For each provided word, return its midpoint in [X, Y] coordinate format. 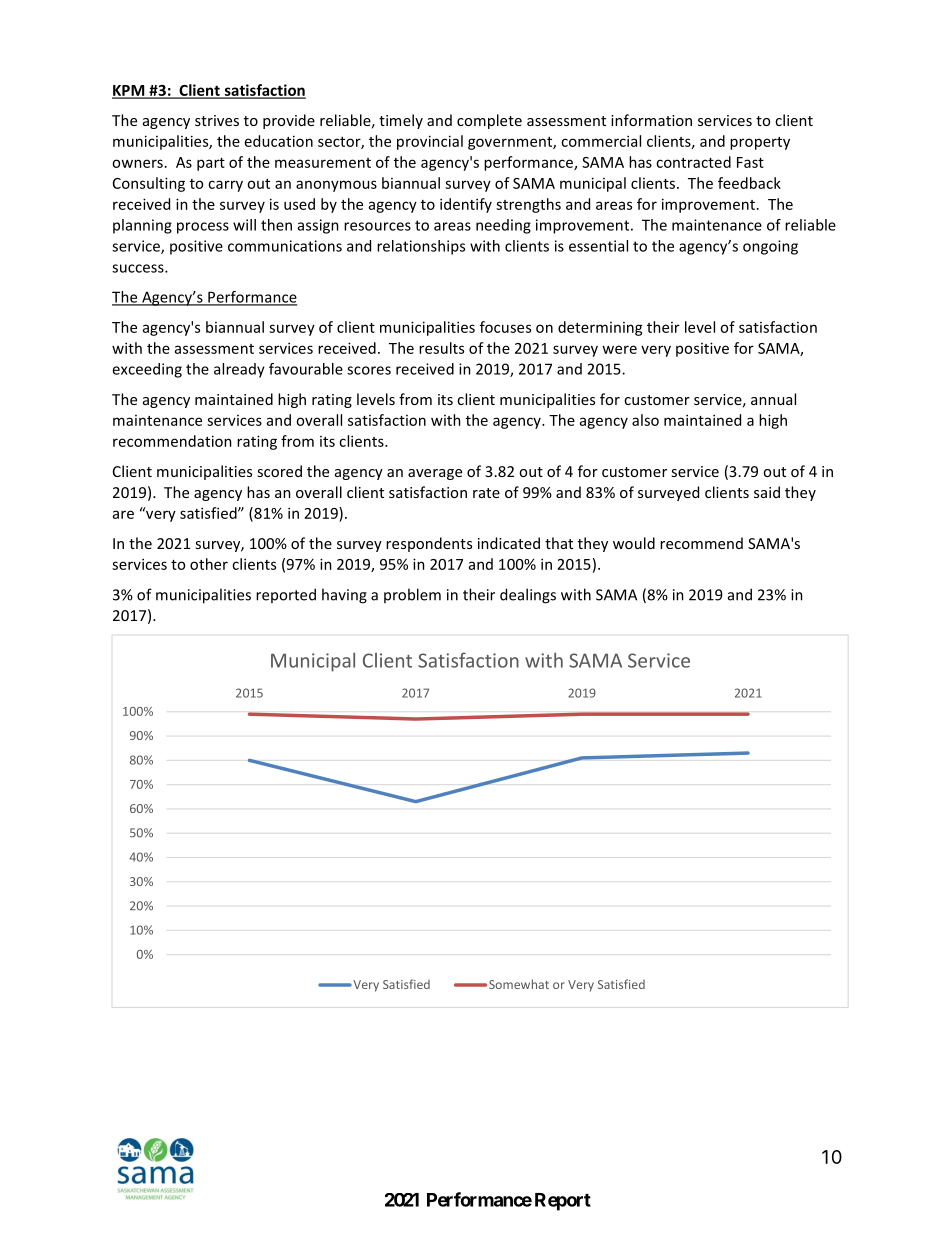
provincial [430, 142]
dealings [528, 596]
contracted [693, 162]
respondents [429, 544]
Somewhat [519, 984]
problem [412, 595]
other [209, 564]
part [211, 164]
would [634, 543]
